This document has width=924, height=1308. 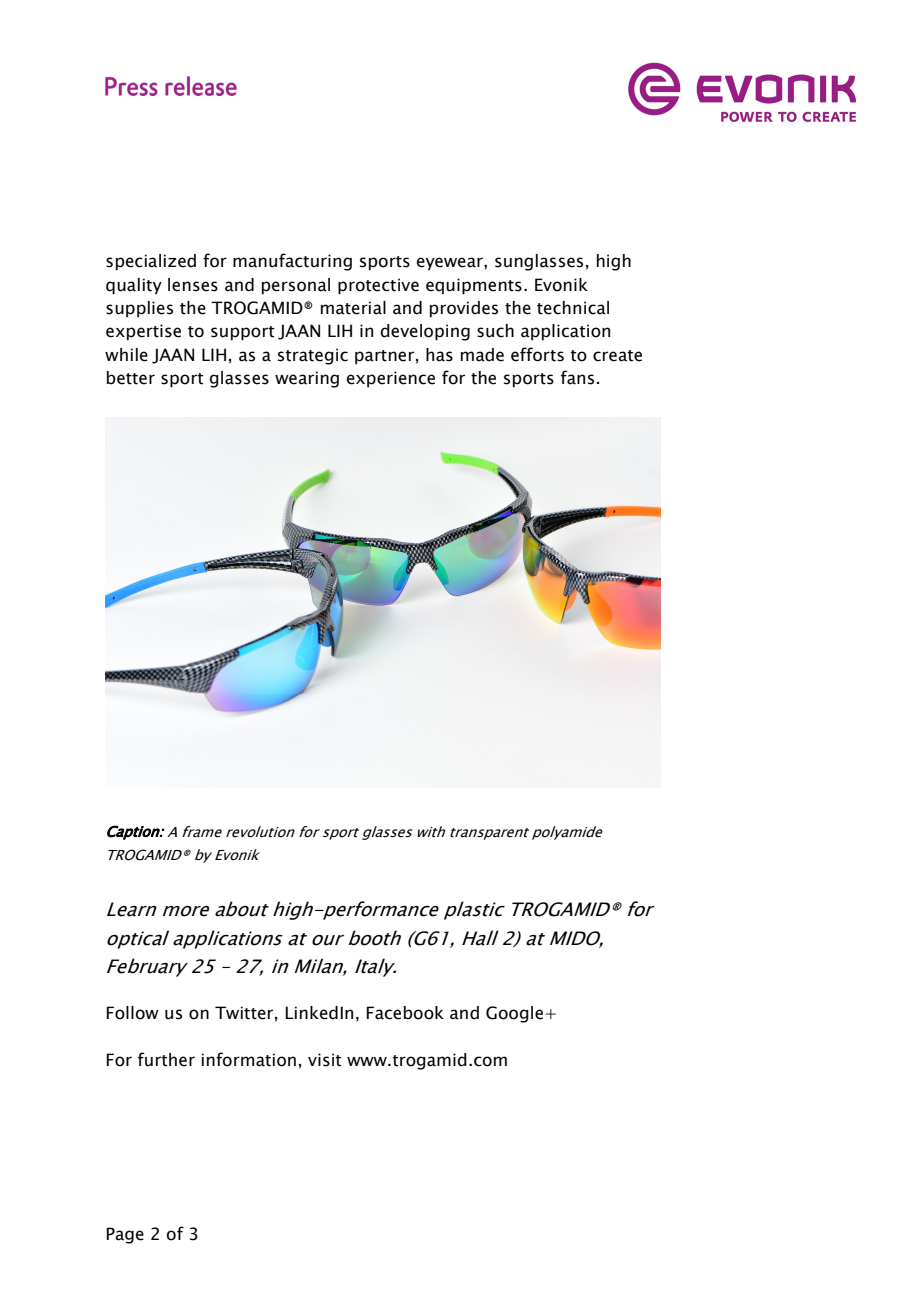 What do you see at coordinates (577, 377) in the document?
I see `fans` at bounding box center [577, 377].
